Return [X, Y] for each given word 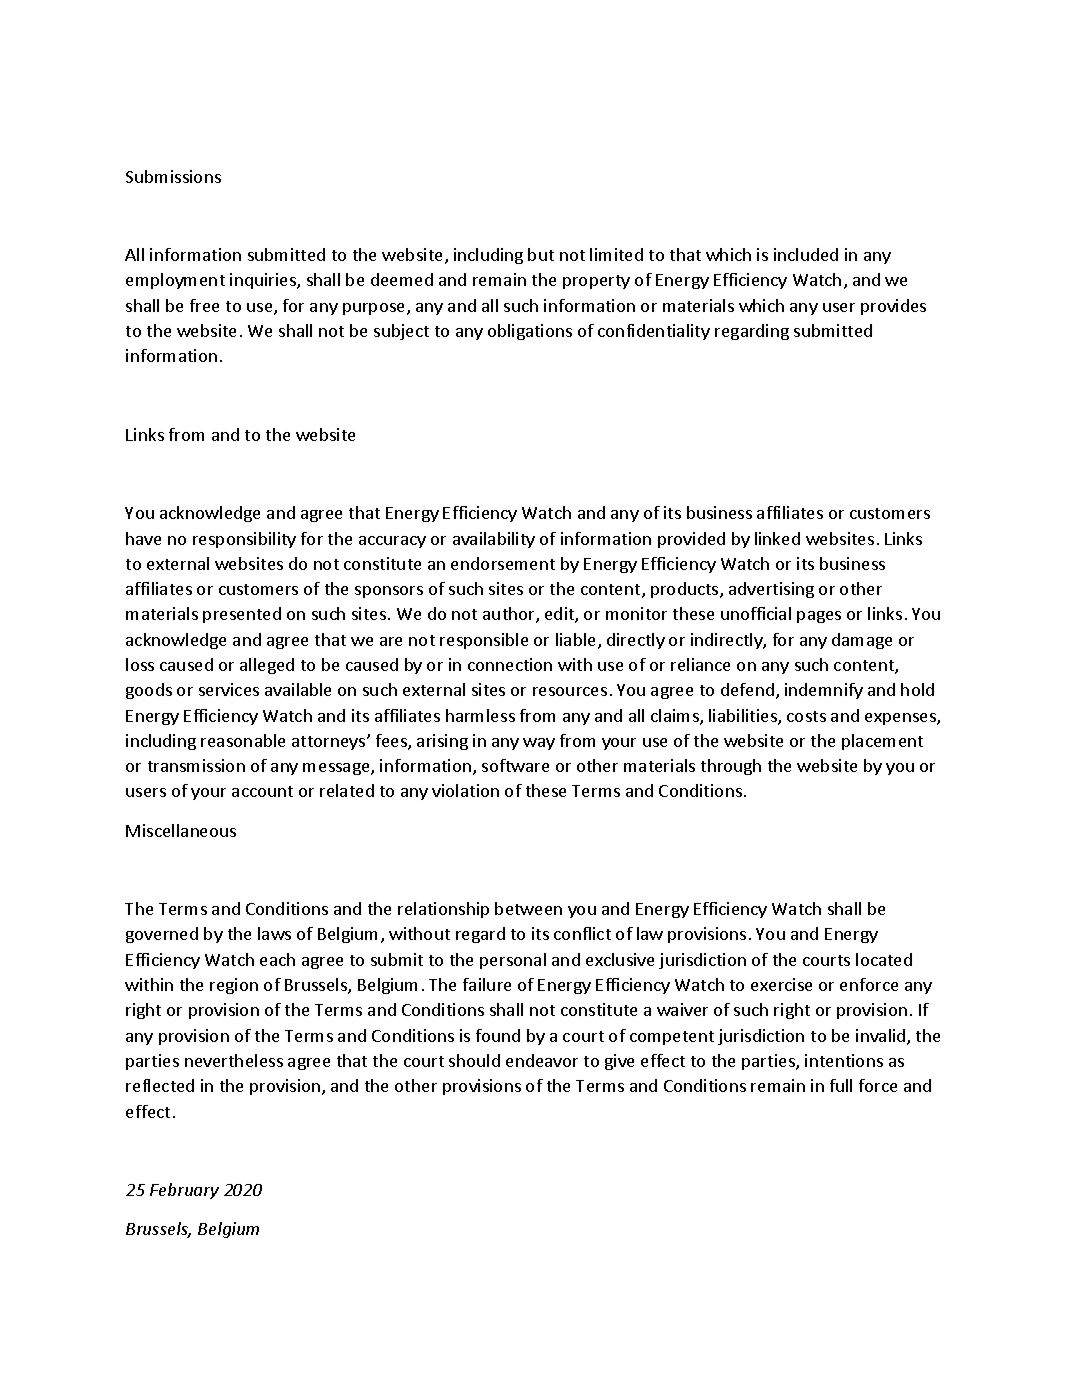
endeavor [542, 1060]
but [541, 254]
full [841, 1085]
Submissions [173, 176]
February [184, 1191]
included [806, 254]
